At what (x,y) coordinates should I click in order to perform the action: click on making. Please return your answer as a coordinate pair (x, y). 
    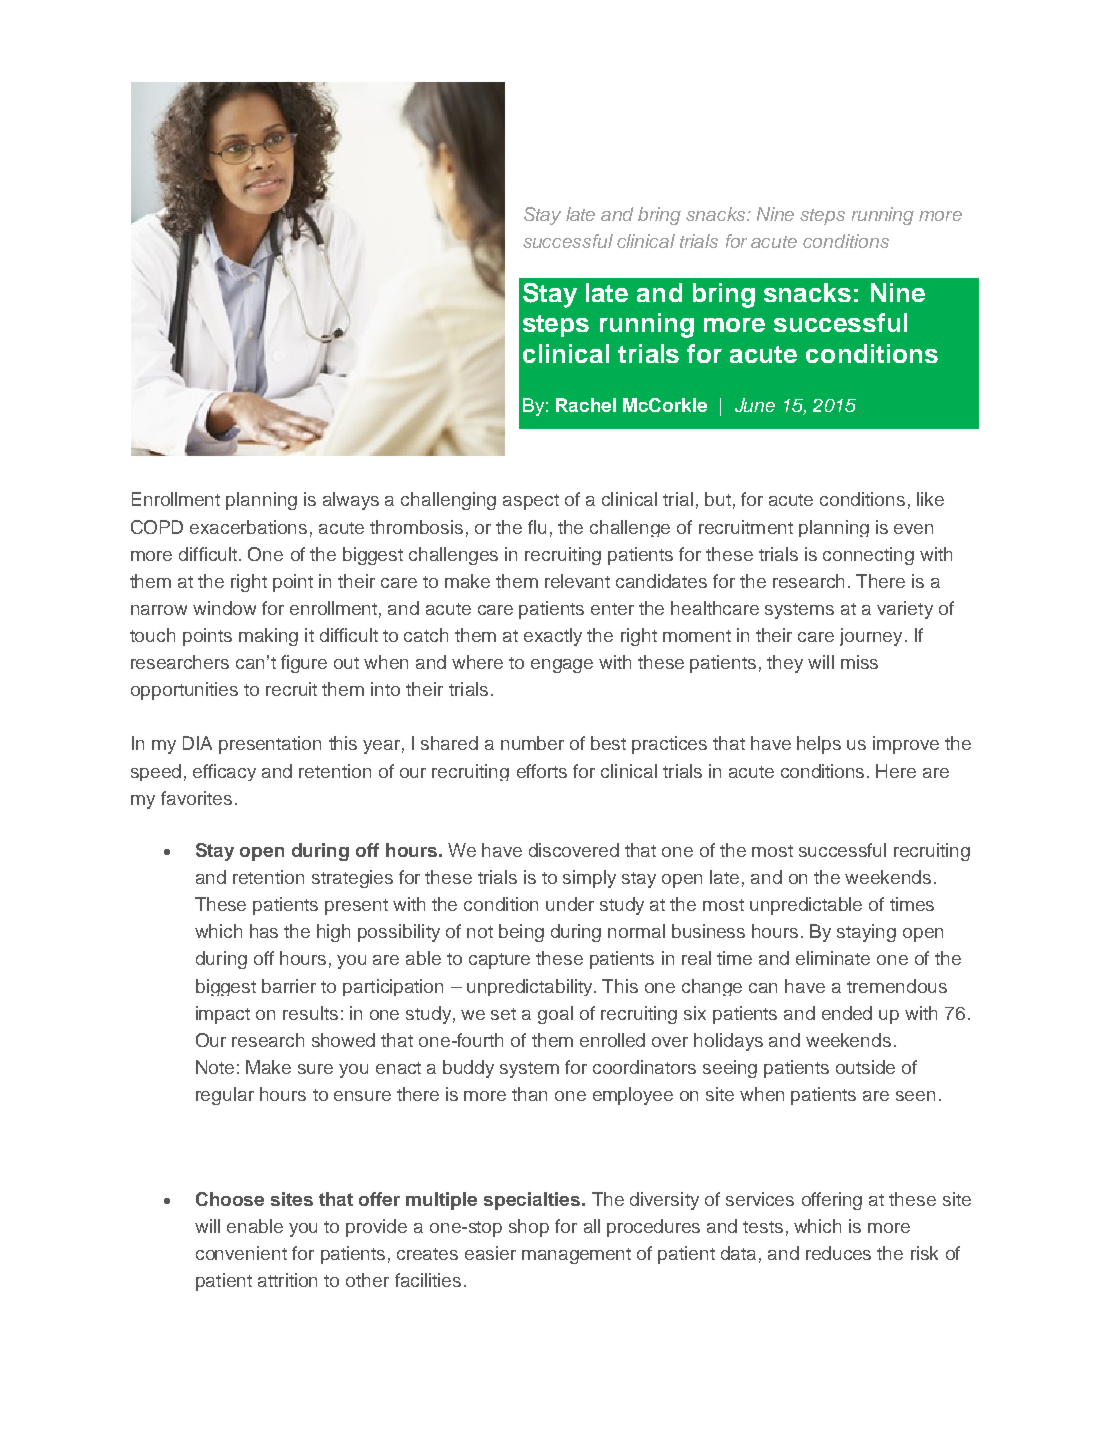
    Looking at the image, I should click on (268, 637).
